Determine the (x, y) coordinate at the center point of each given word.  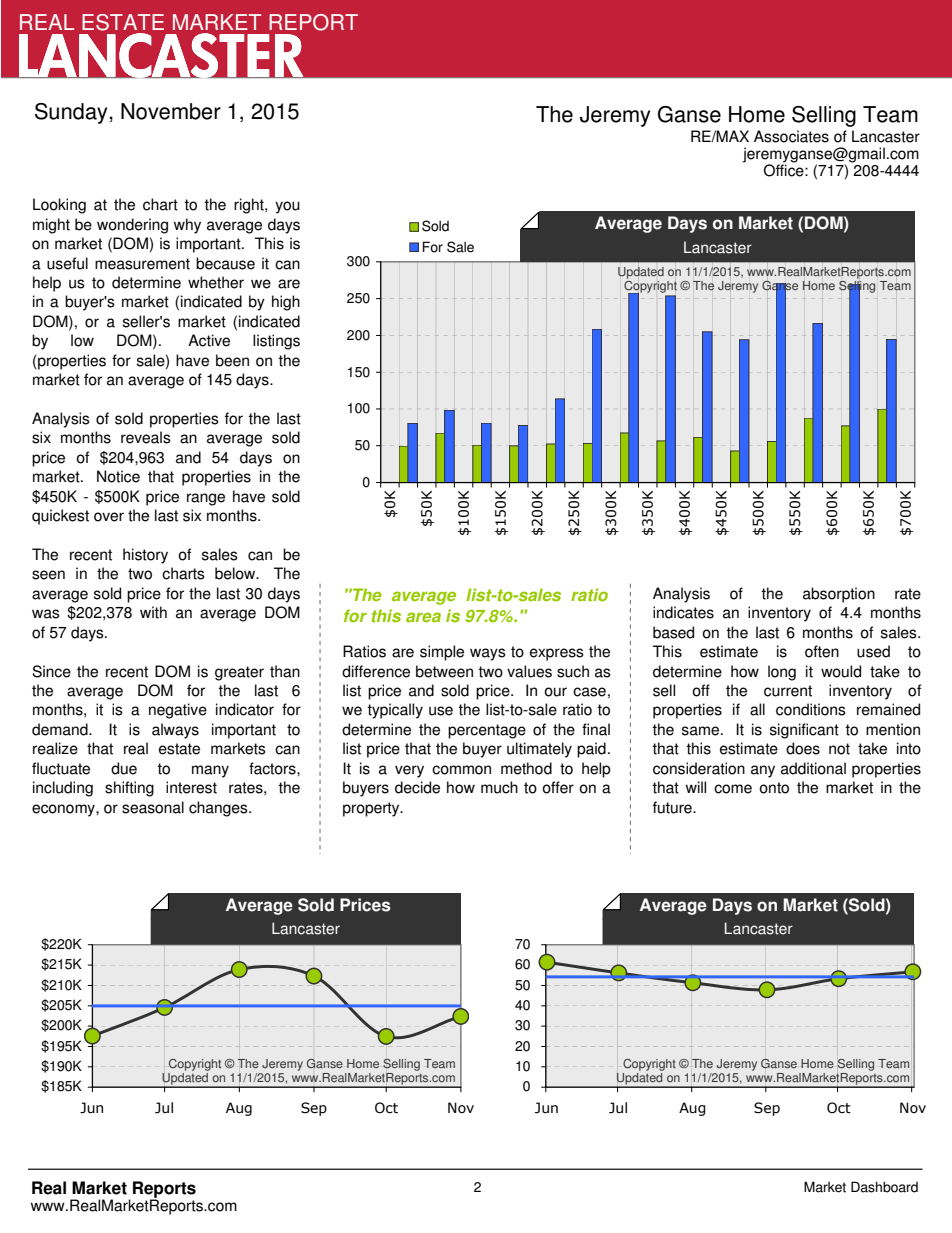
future (673, 807)
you (287, 207)
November (171, 111)
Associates (791, 136)
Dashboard (884, 1187)
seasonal (153, 807)
